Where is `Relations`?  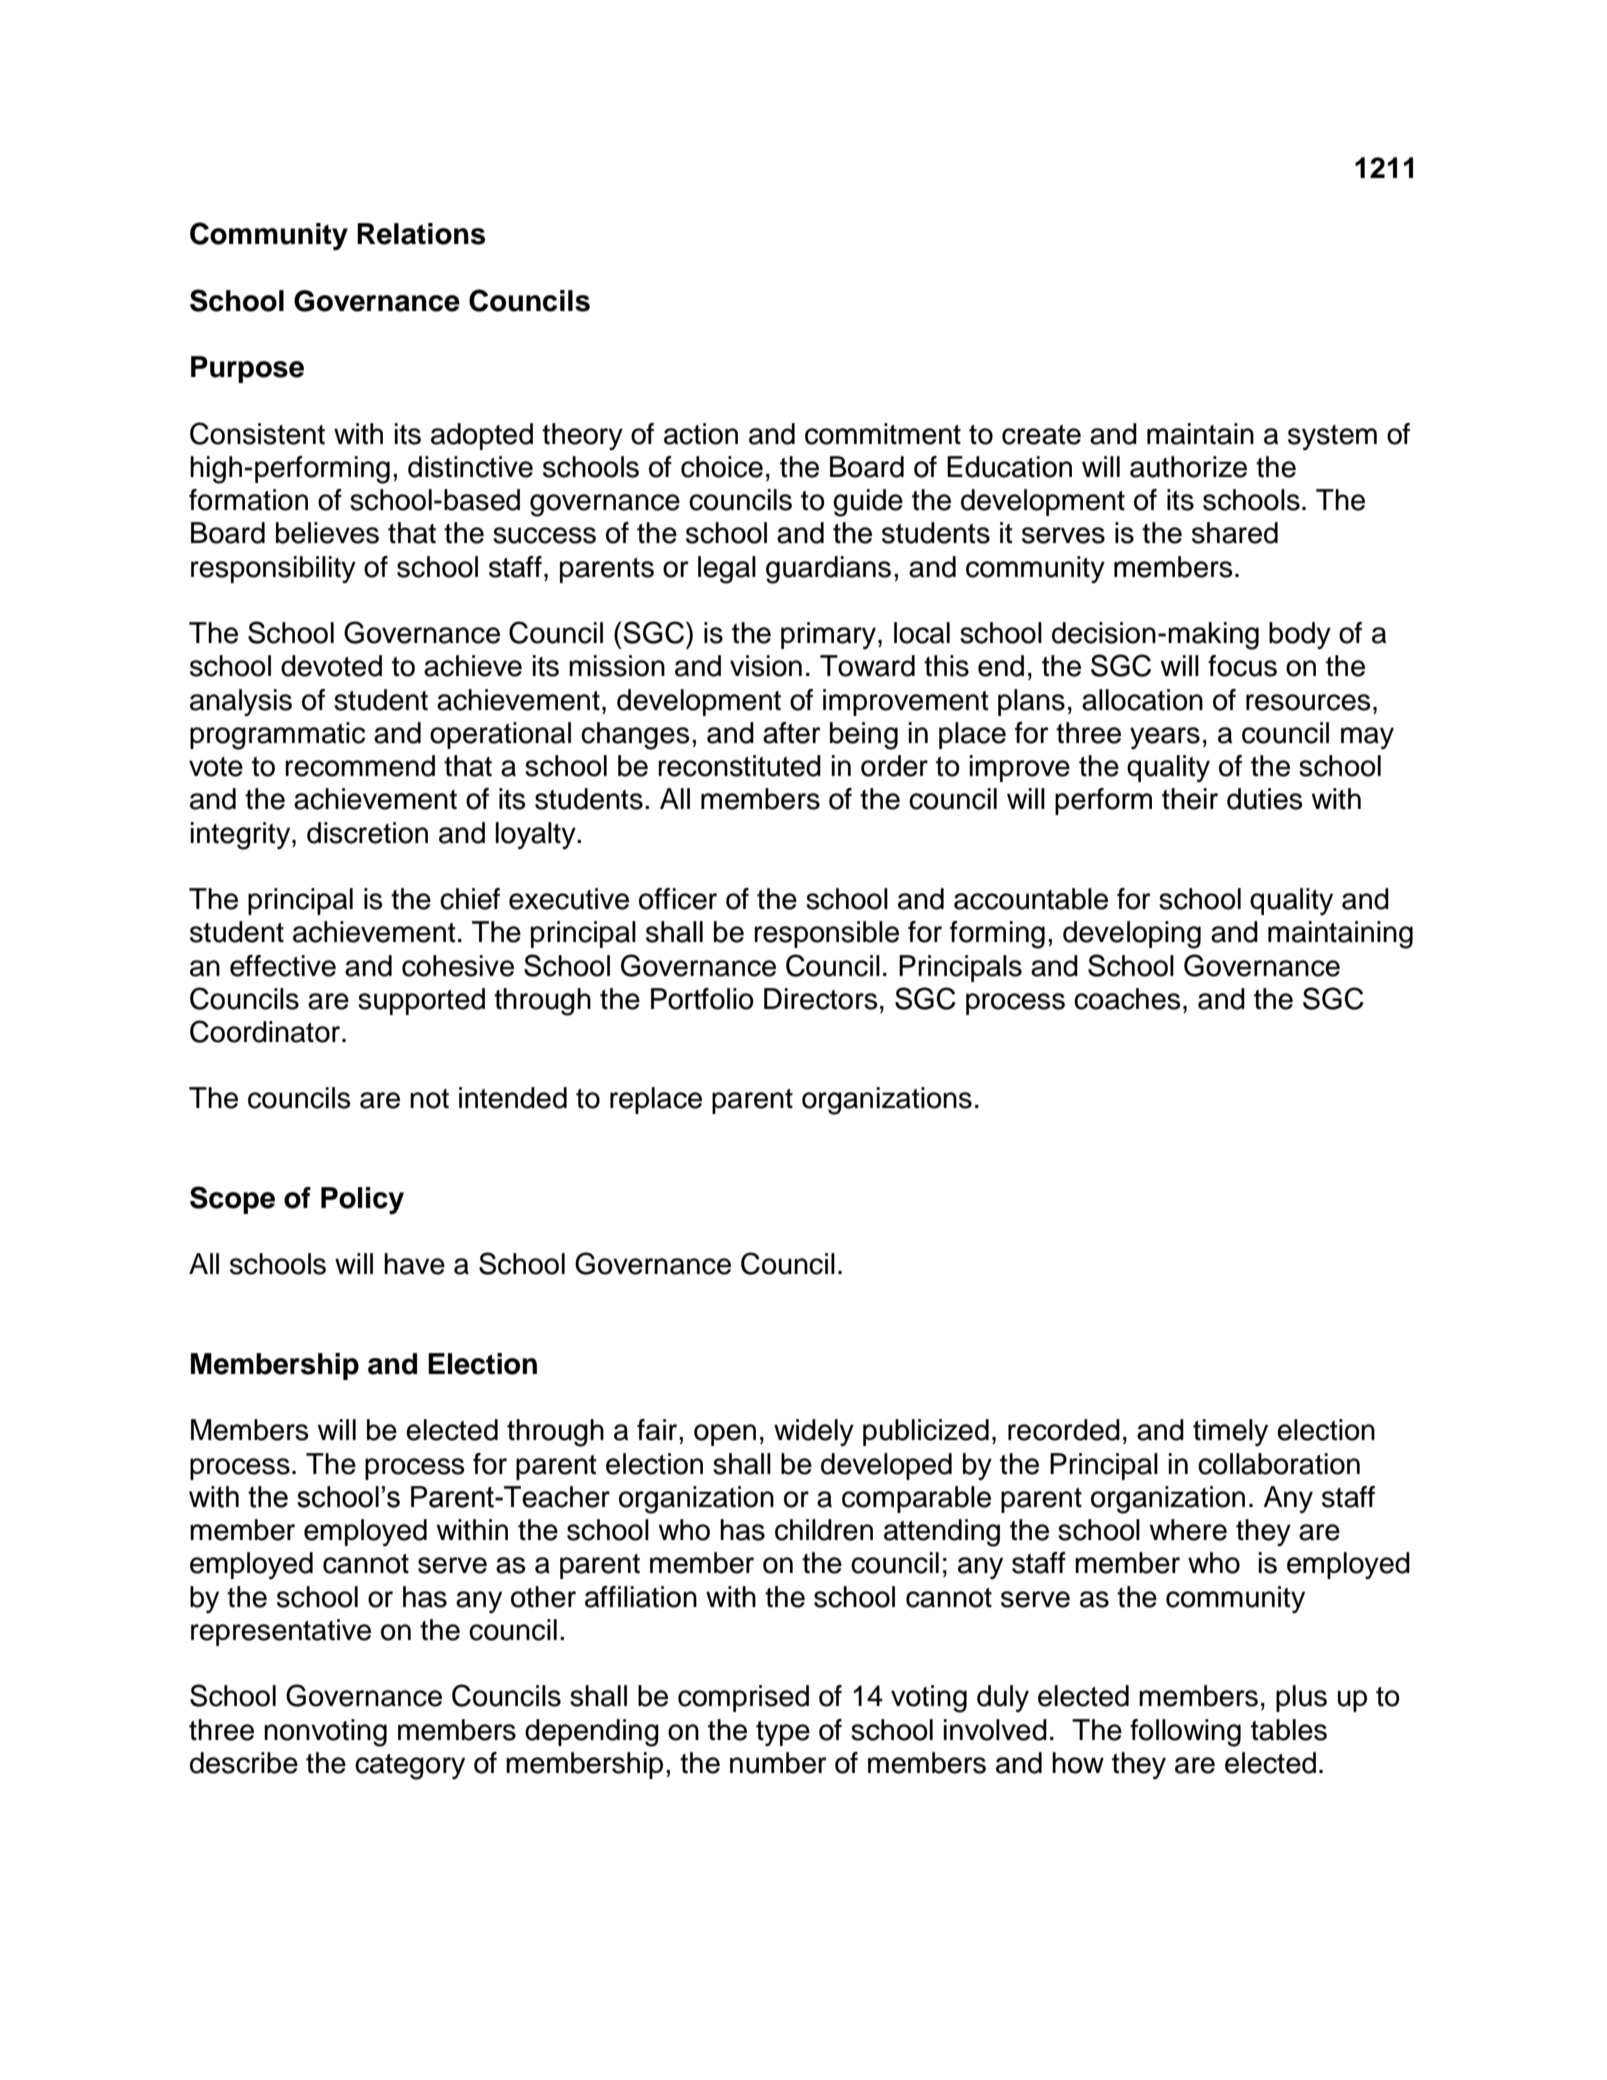 Relations is located at coordinates (421, 234).
